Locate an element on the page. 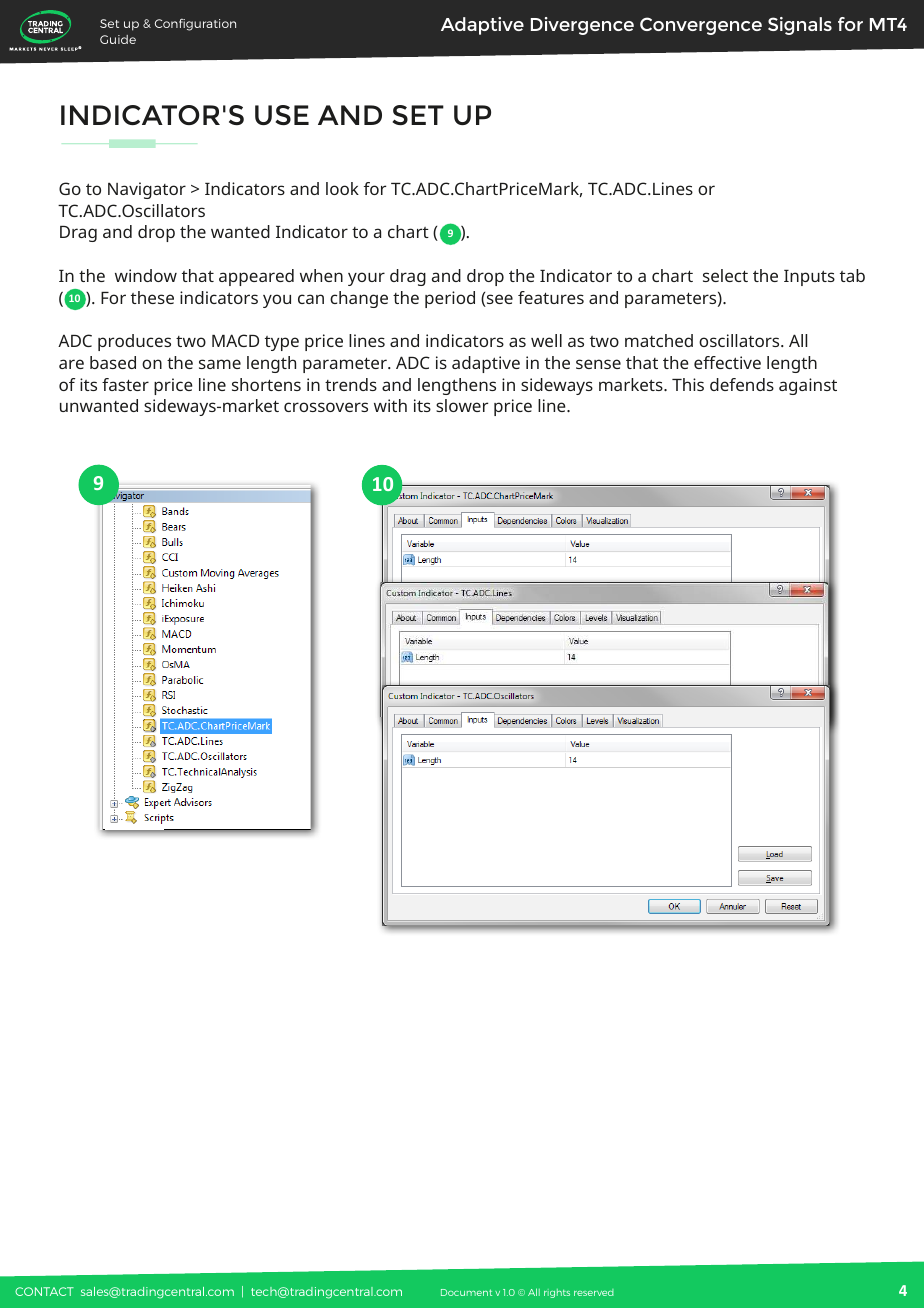 The image size is (924, 1308). reserved is located at coordinates (594, 1292).
